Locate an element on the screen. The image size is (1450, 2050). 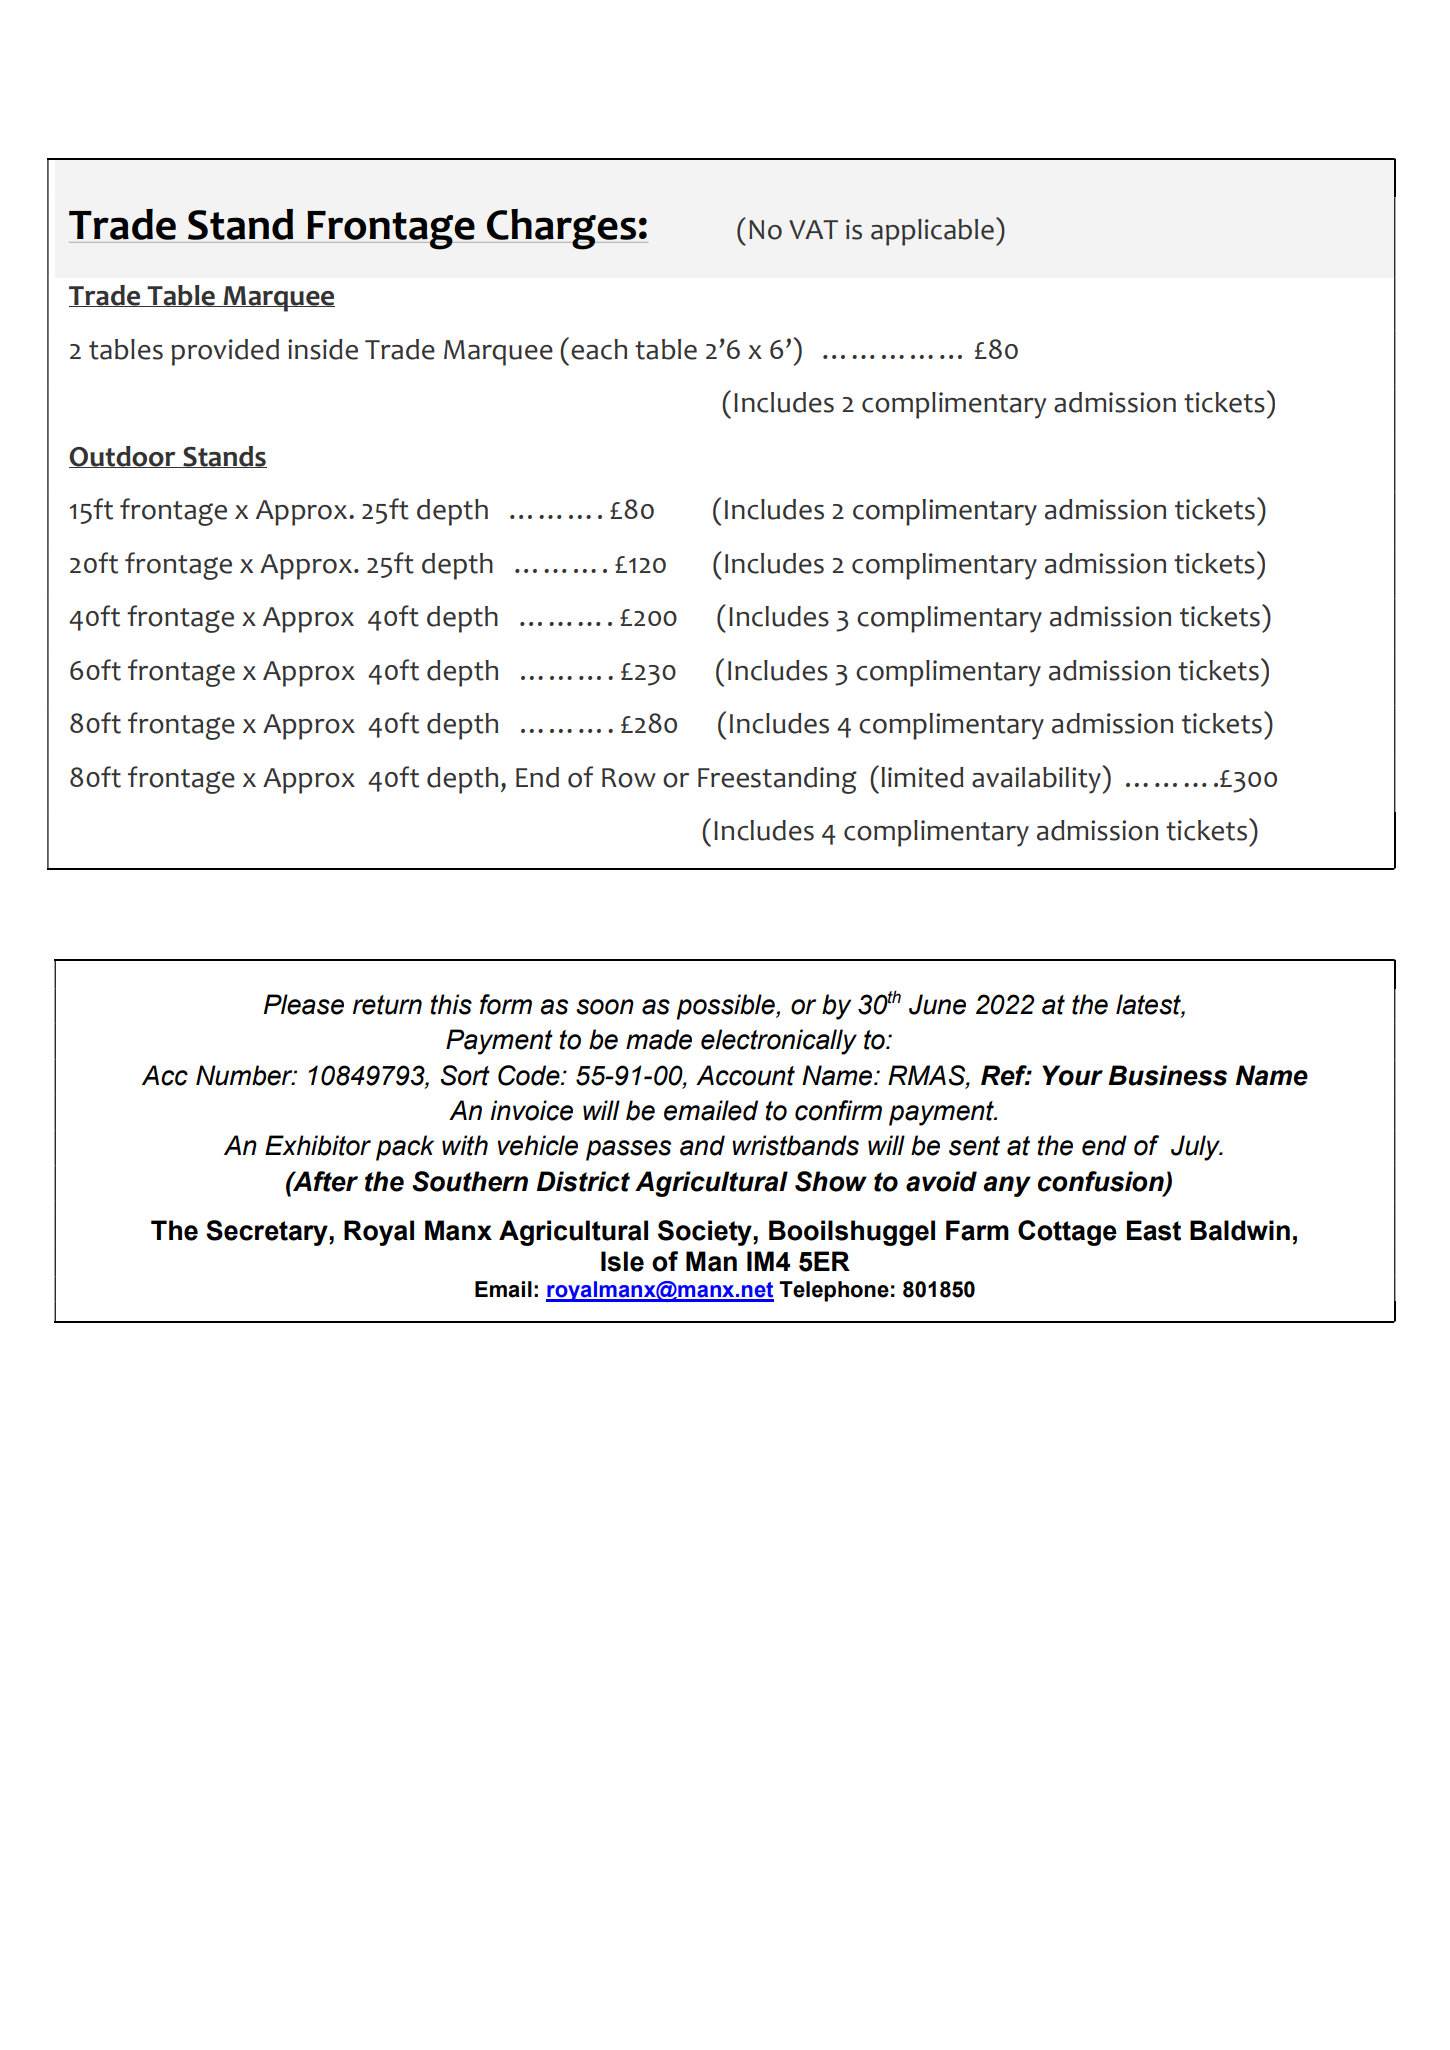
Row is located at coordinates (629, 778).
